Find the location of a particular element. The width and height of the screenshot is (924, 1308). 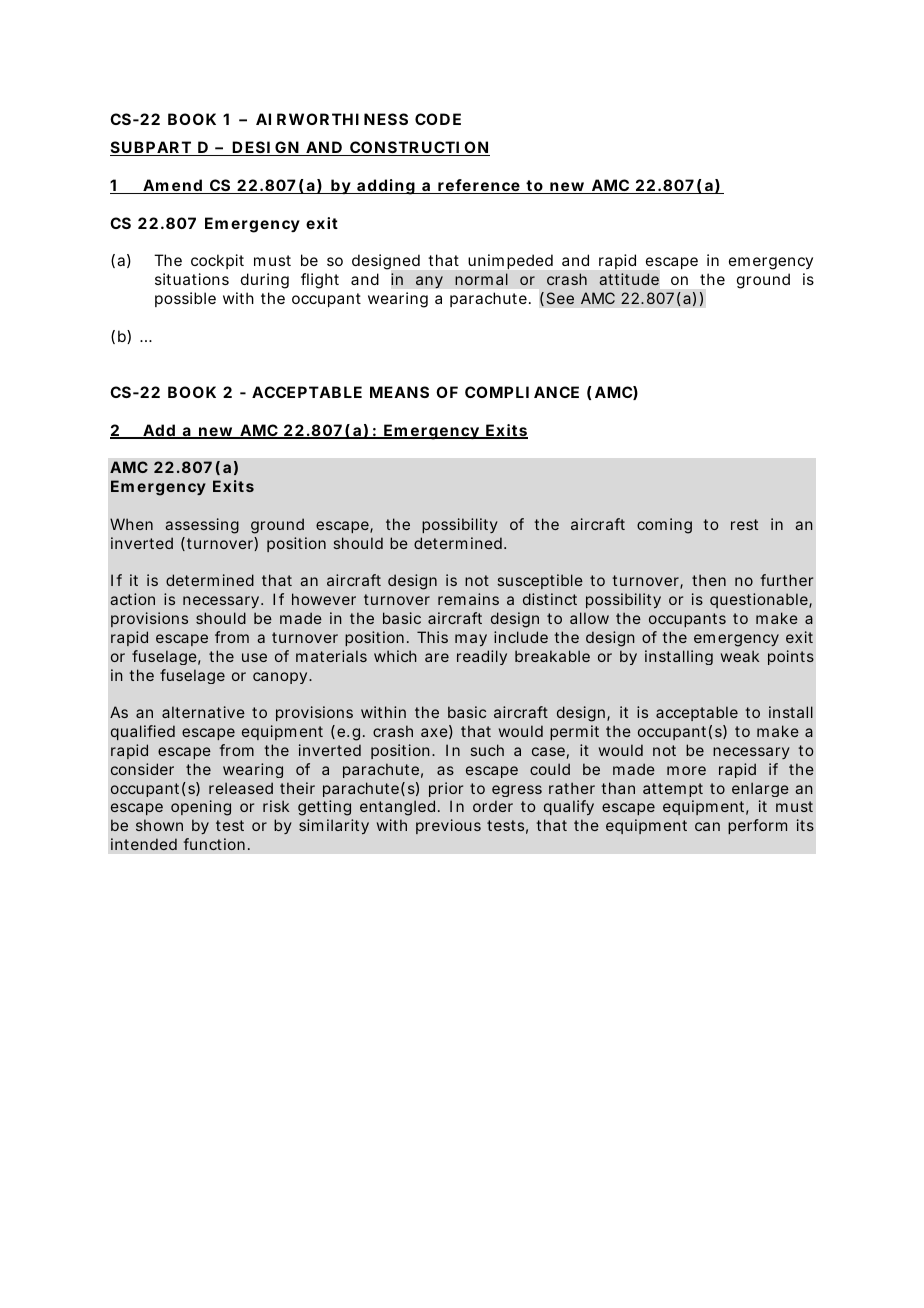

function is located at coordinates (216, 844).
